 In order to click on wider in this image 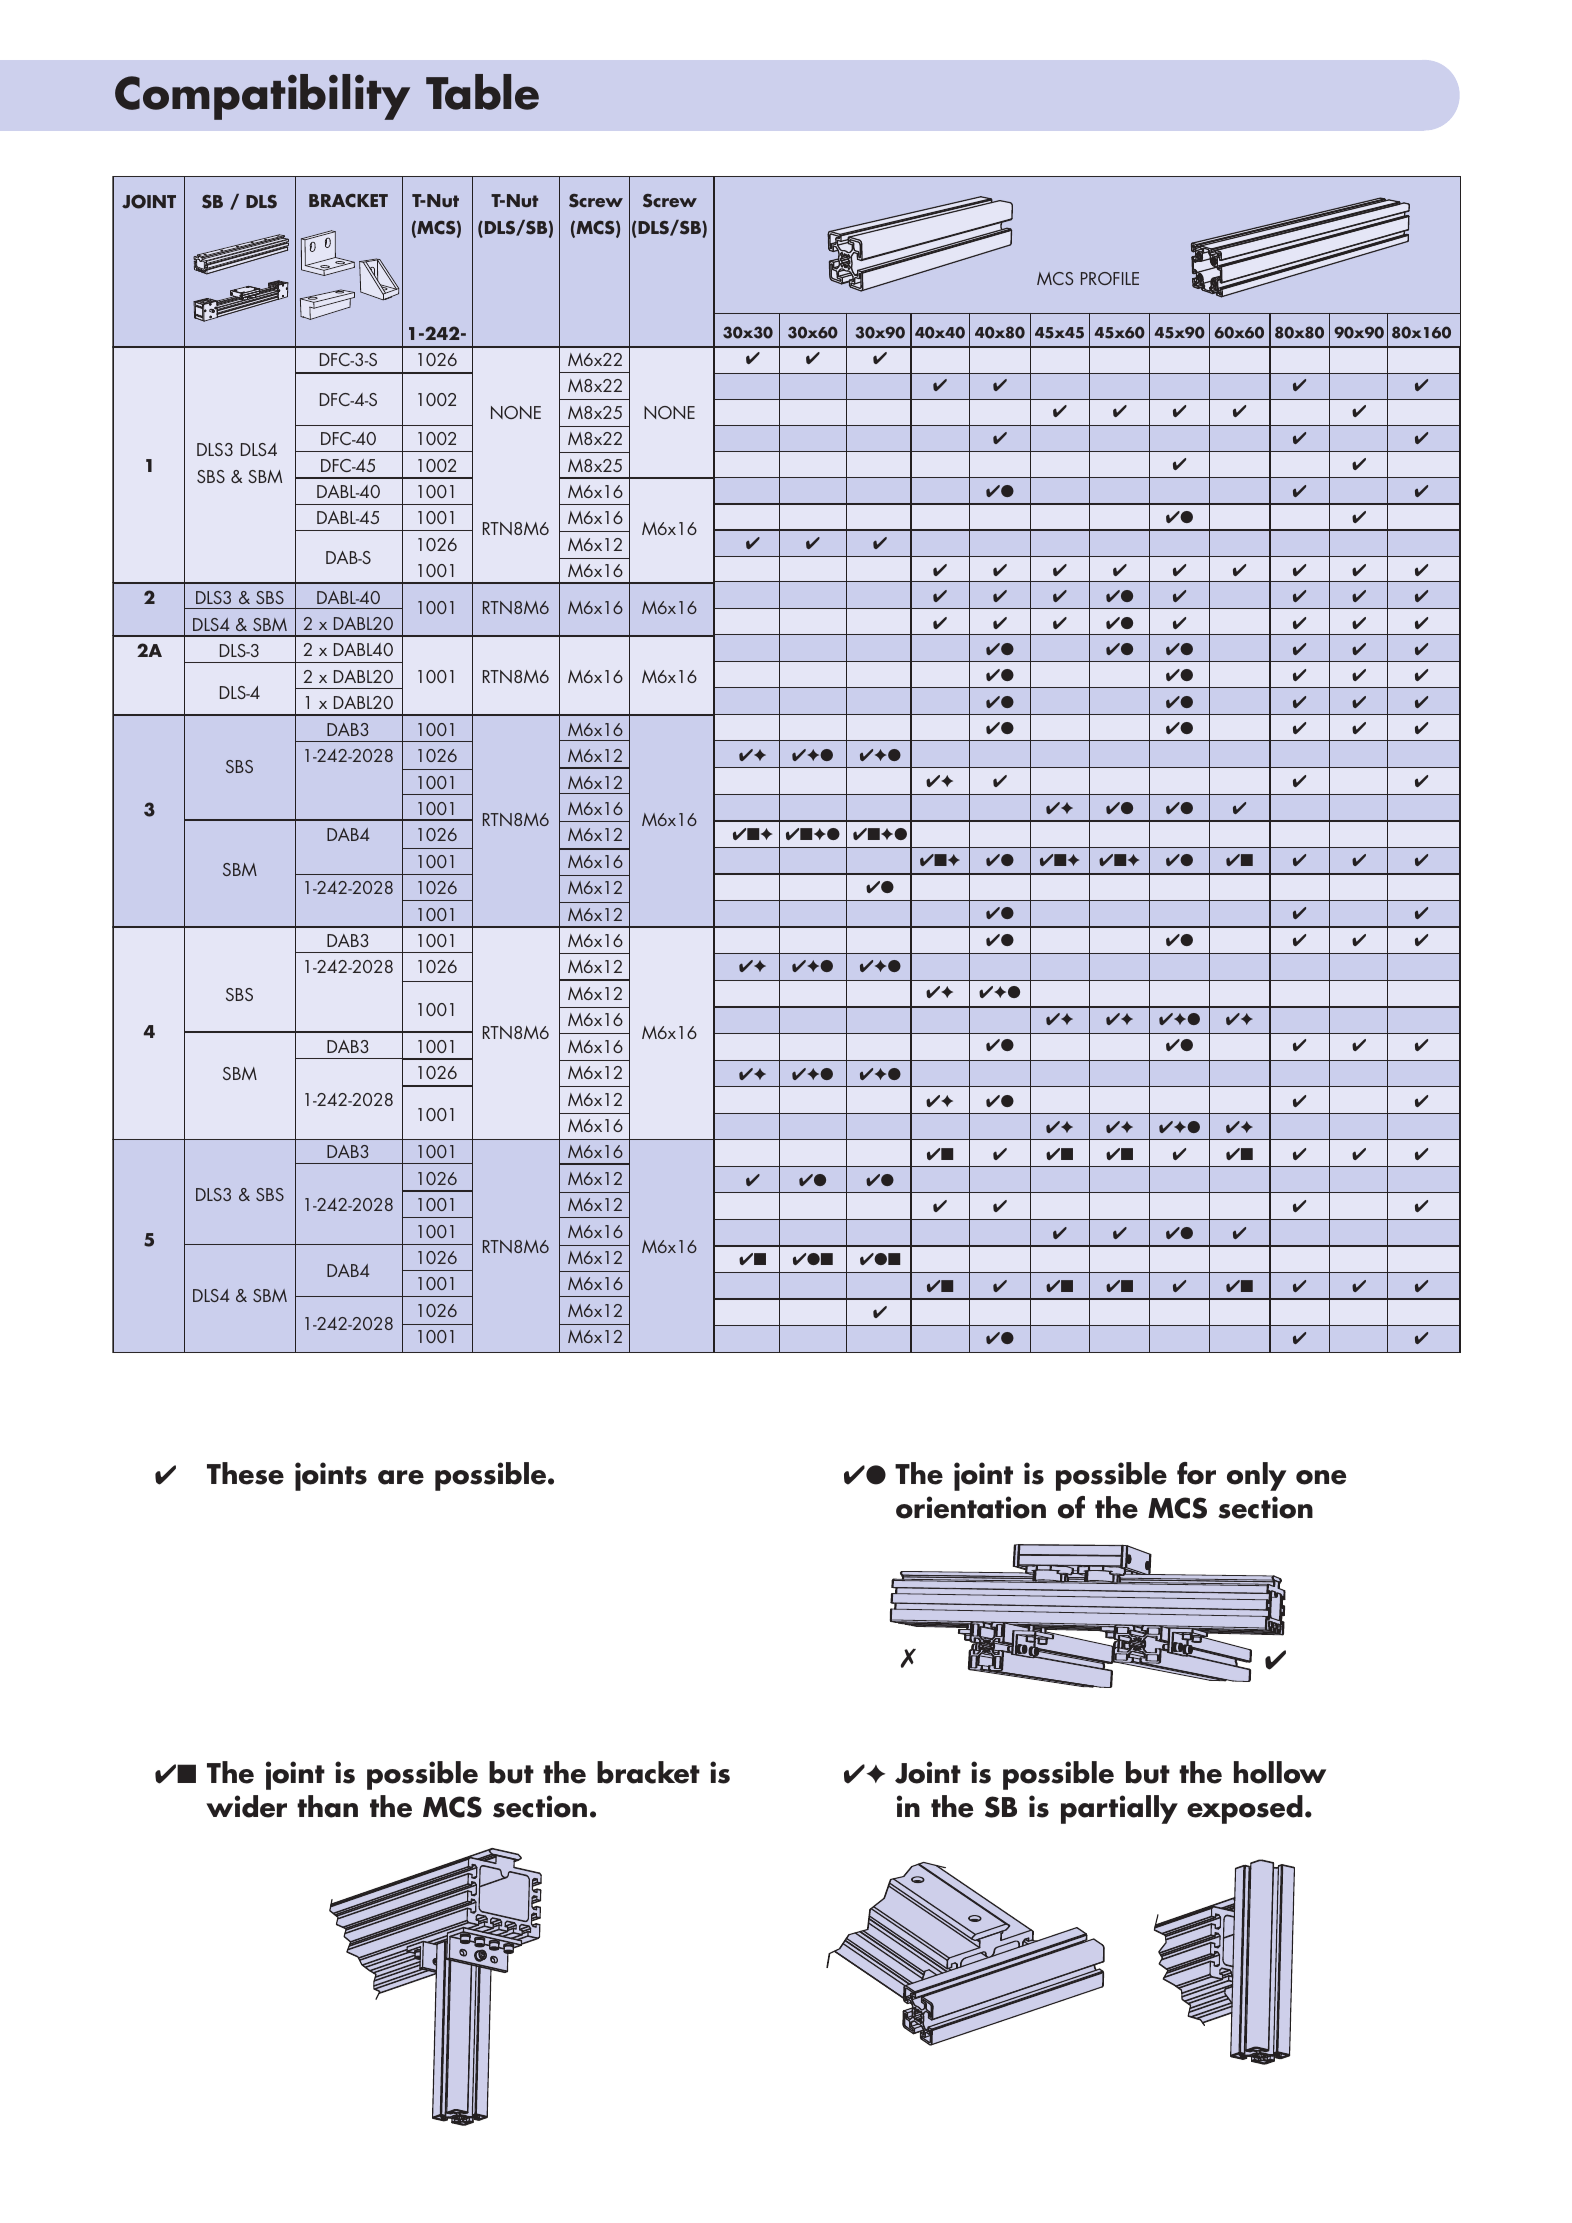, I will do `click(246, 1806)`.
